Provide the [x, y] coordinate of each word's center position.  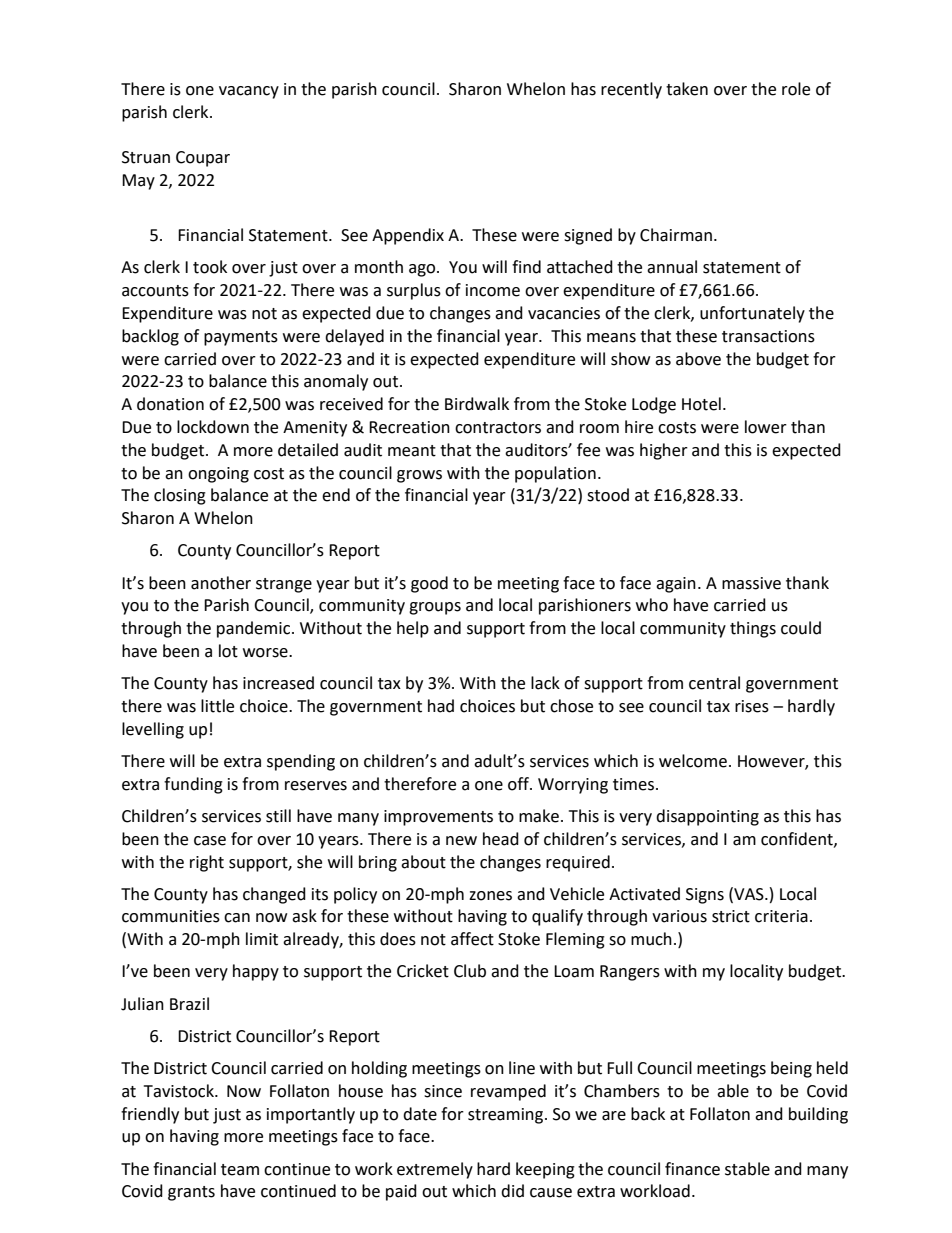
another [221, 583]
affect [472, 939]
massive [751, 583]
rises [752, 706]
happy [256, 972]
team [240, 1170]
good [429, 584]
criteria [781, 916]
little [217, 706]
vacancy [249, 92]
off [519, 784]
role [796, 89]
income [493, 290]
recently [631, 90]
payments [241, 338]
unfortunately [752, 314]
